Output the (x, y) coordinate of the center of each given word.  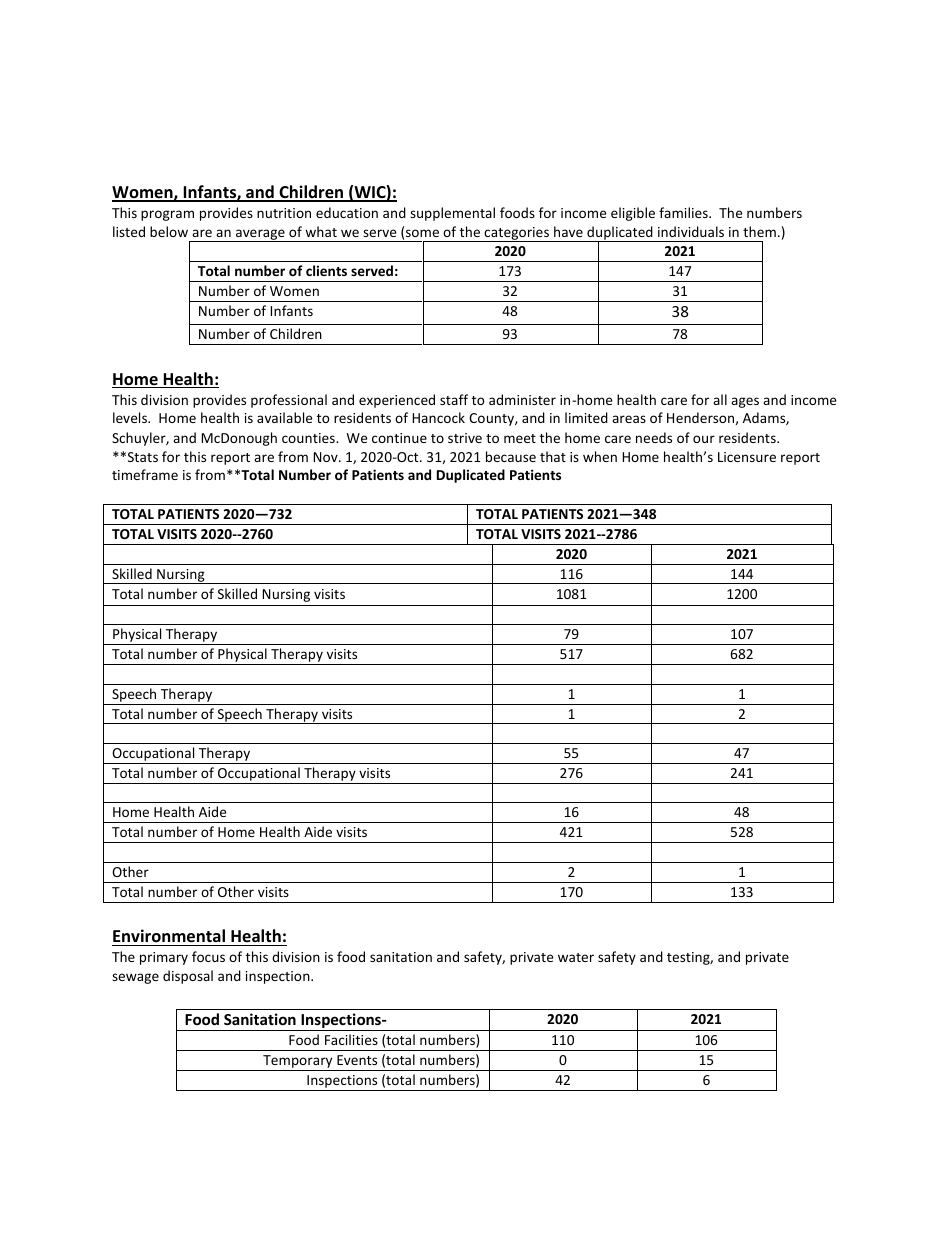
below (169, 231)
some (422, 233)
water (576, 957)
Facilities (351, 1039)
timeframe (145, 474)
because (511, 456)
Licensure (747, 457)
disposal (188, 977)
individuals (691, 231)
